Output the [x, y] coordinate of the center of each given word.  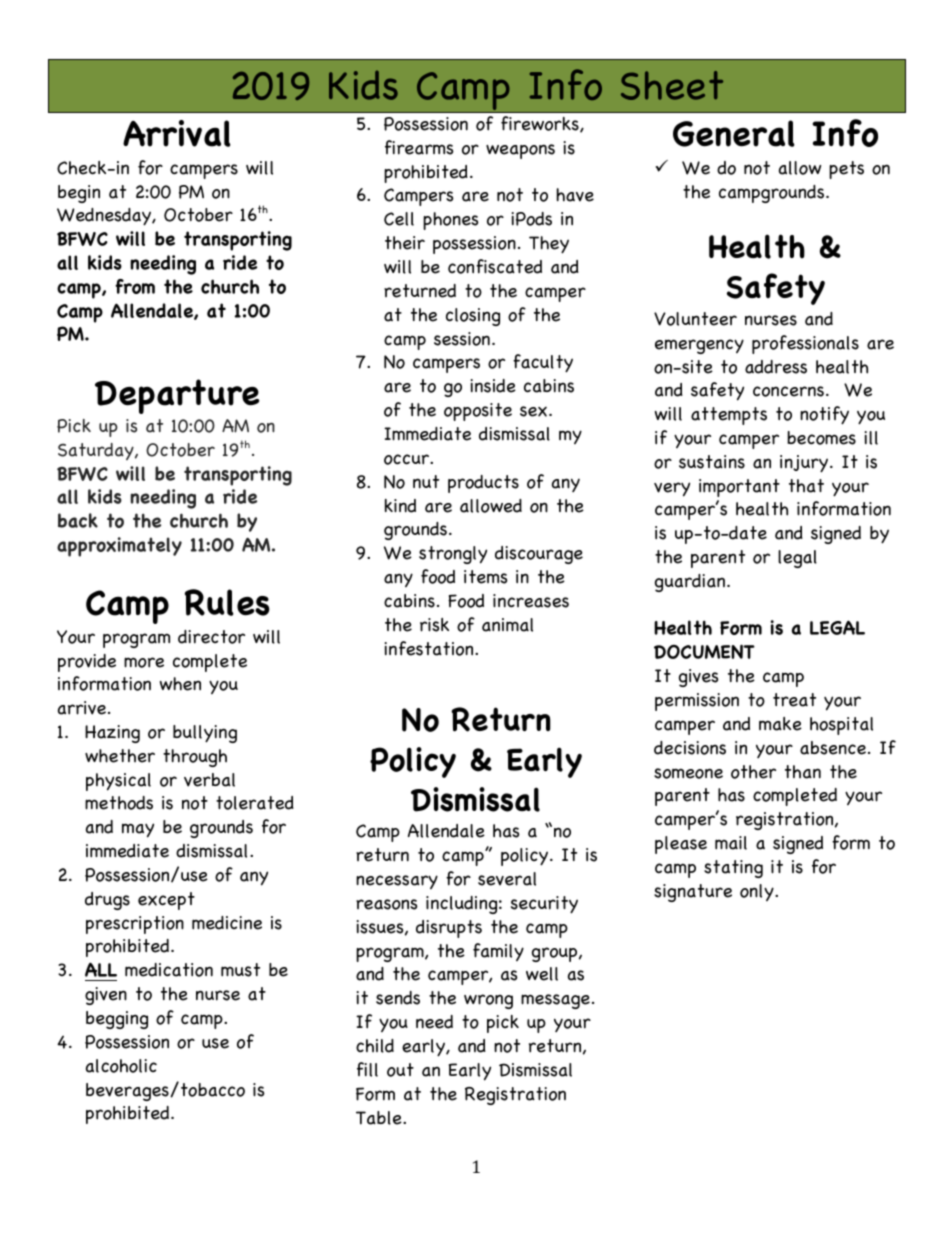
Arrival [177, 133]
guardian [690, 583]
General [734, 133]
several [507, 879]
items [486, 577]
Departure [177, 396]
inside [493, 386]
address [776, 367]
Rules [227, 602]
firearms [419, 147]
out [400, 1070]
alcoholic [121, 1066]
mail [731, 843]
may [138, 830]
